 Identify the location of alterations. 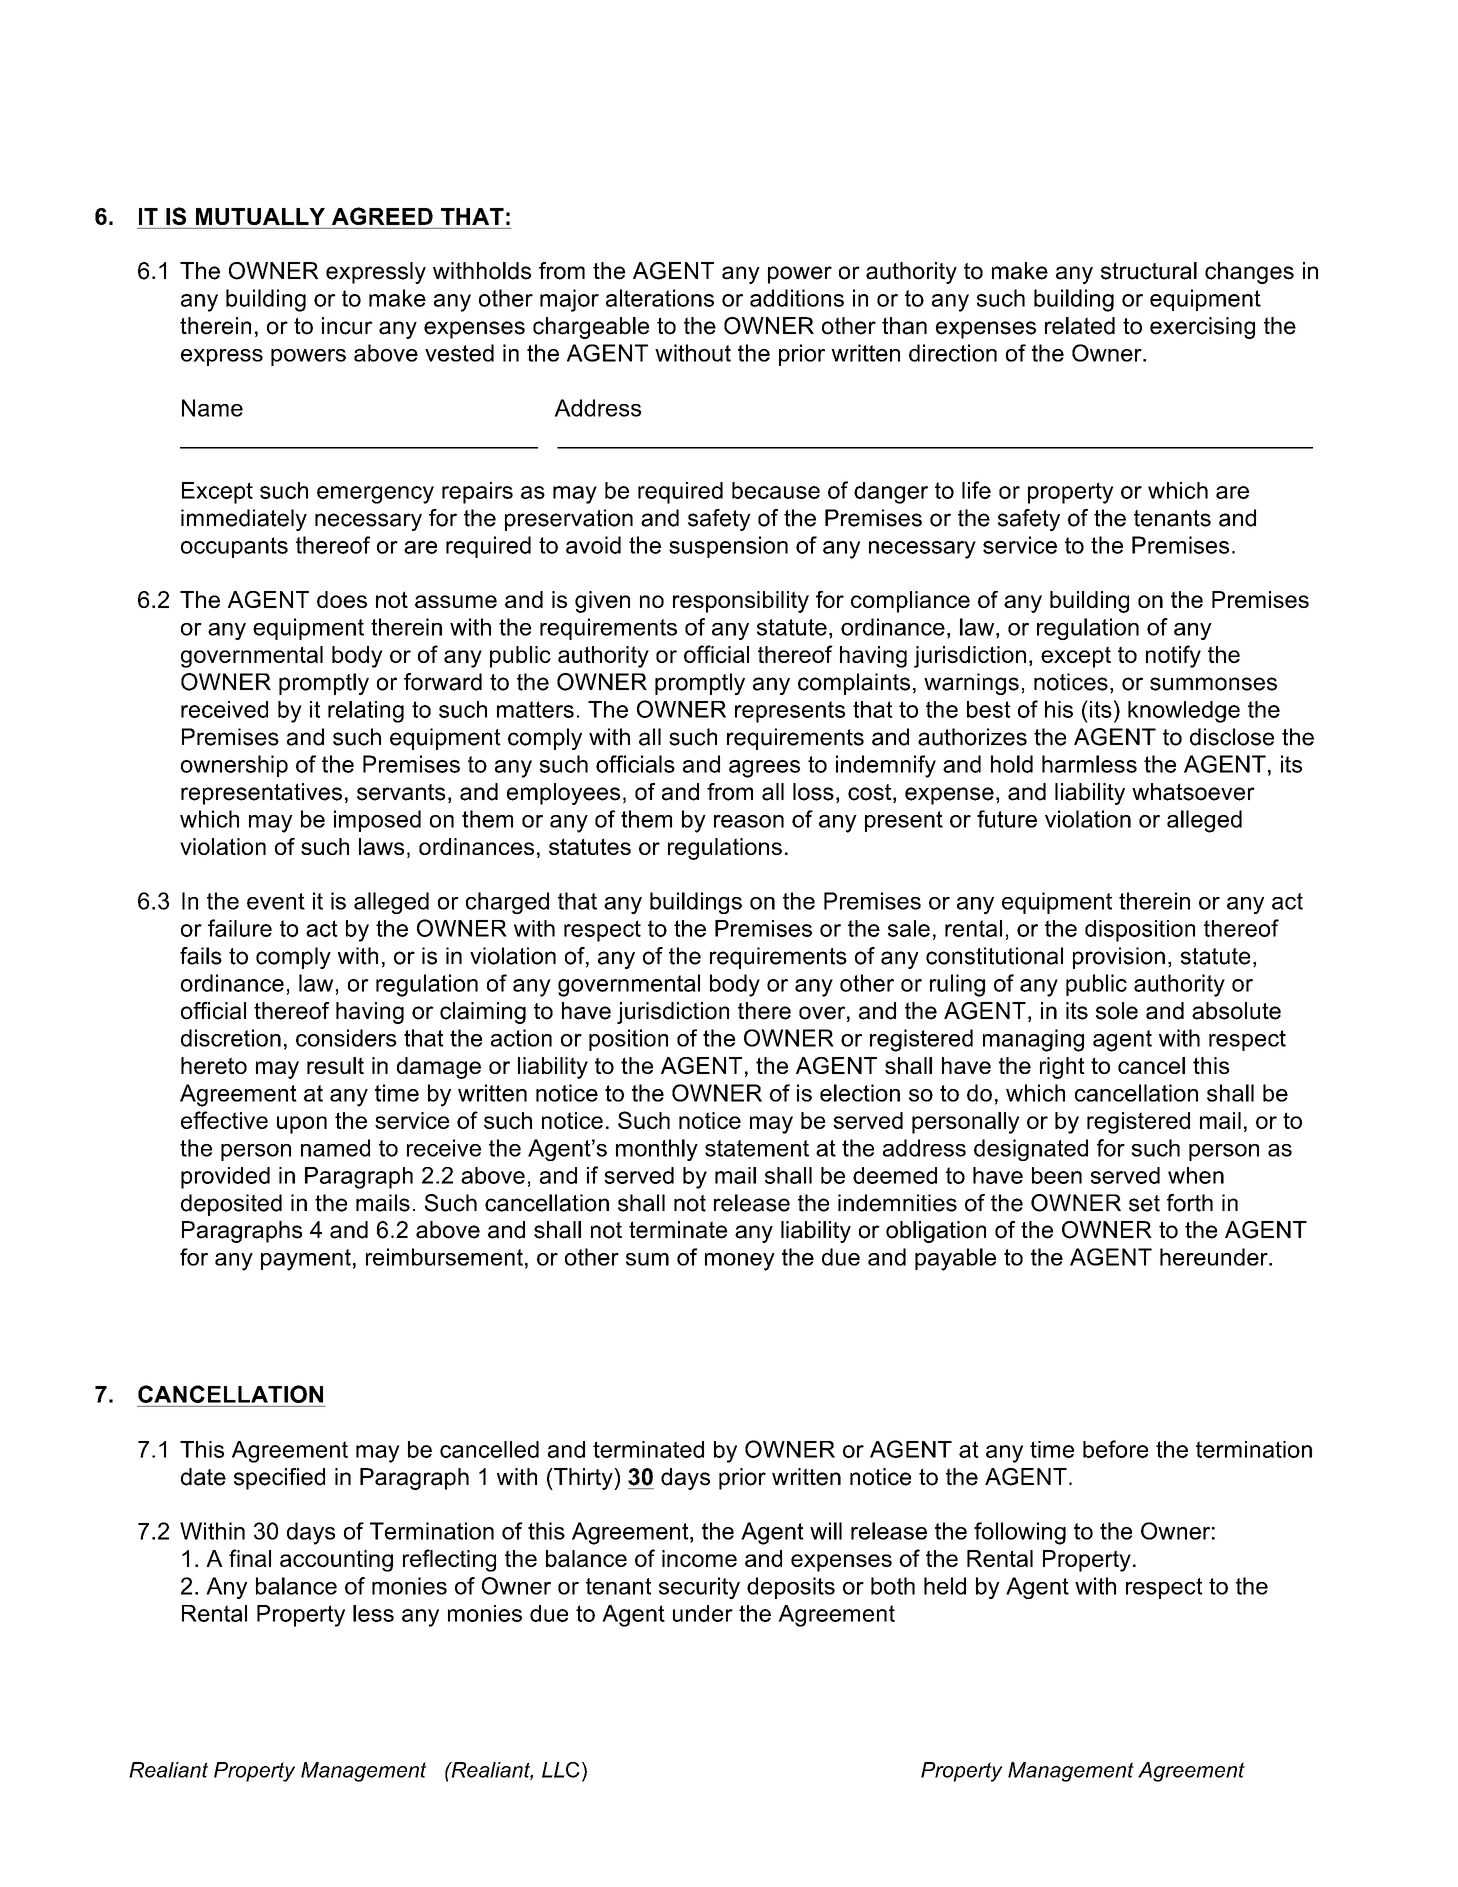
(660, 298).
